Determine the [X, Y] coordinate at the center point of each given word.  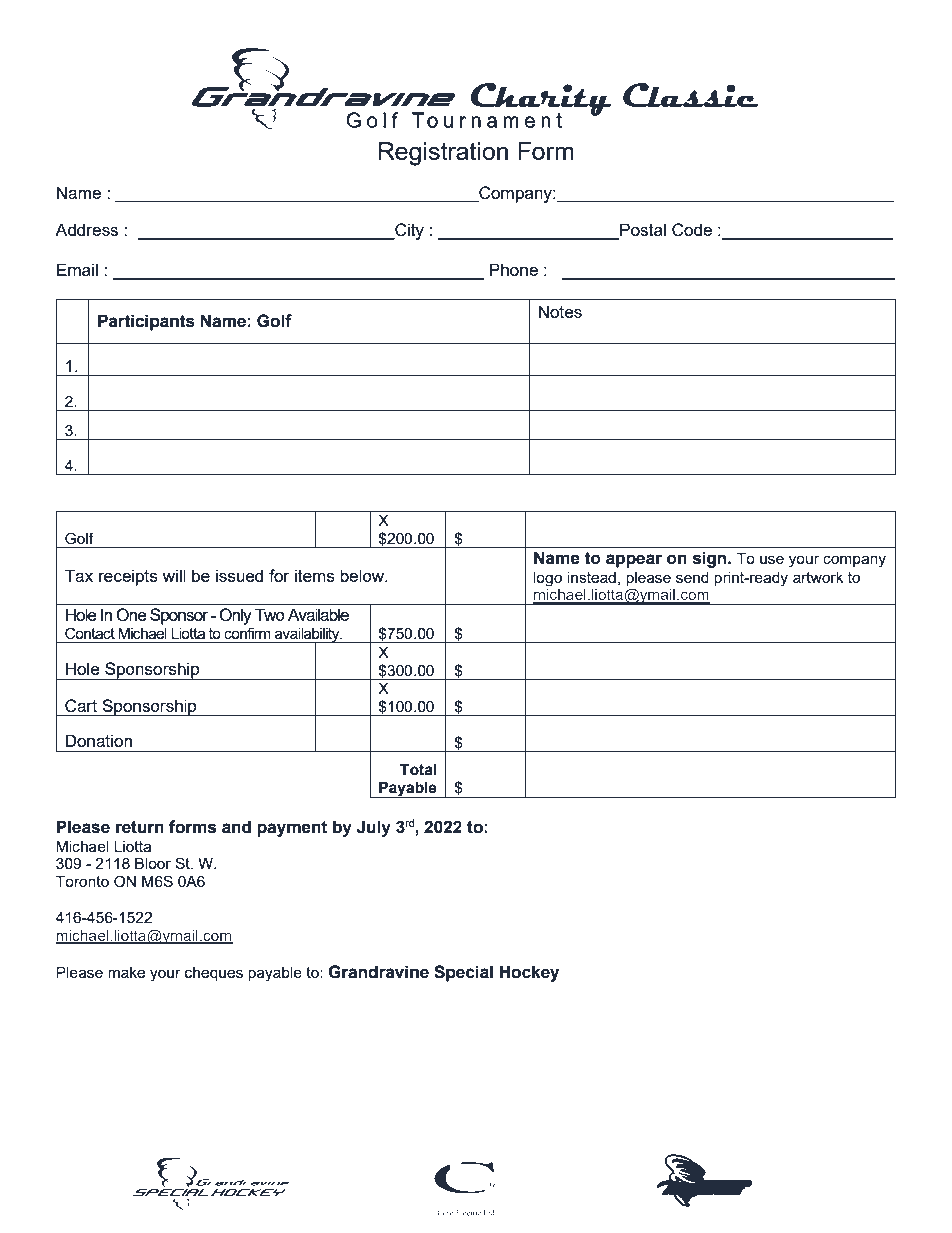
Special [463, 973]
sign [711, 559]
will [174, 575]
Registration [443, 154]
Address [86, 229]
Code [692, 230]
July [374, 828]
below [363, 575]
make [126, 972]
